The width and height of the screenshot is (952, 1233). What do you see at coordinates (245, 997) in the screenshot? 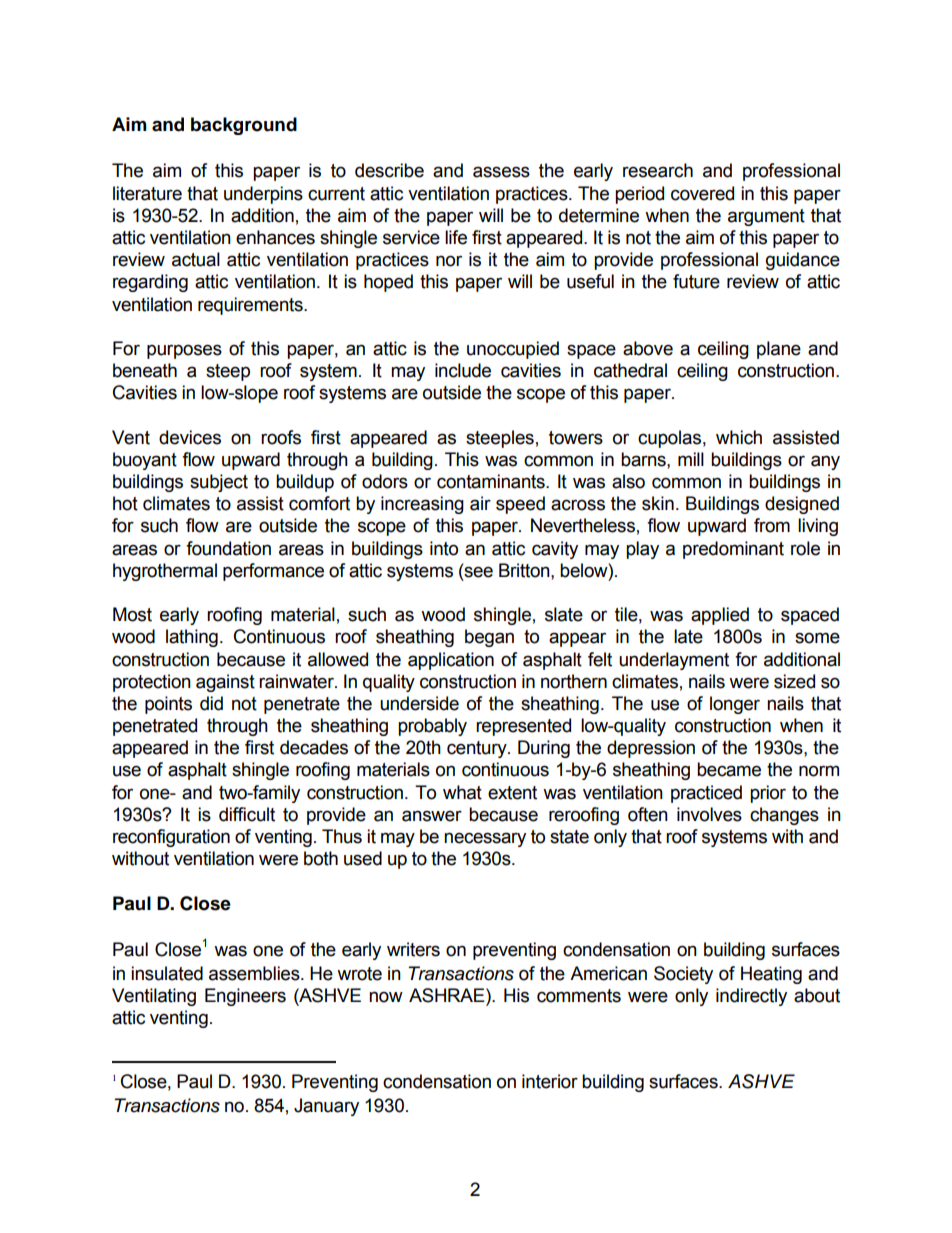
I see `Engineers` at bounding box center [245, 997].
